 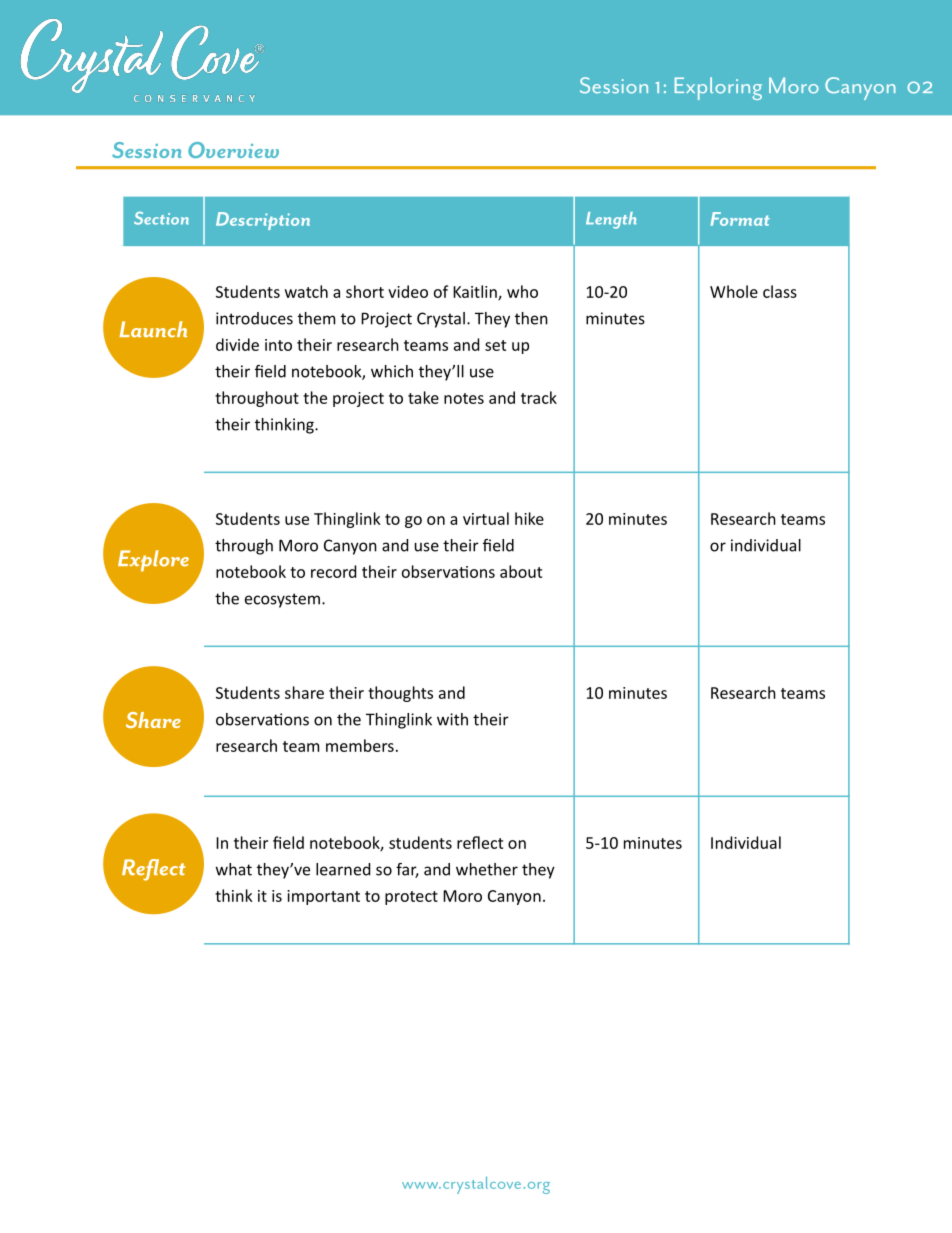 I want to click on Overview, so click(x=233, y=150).
